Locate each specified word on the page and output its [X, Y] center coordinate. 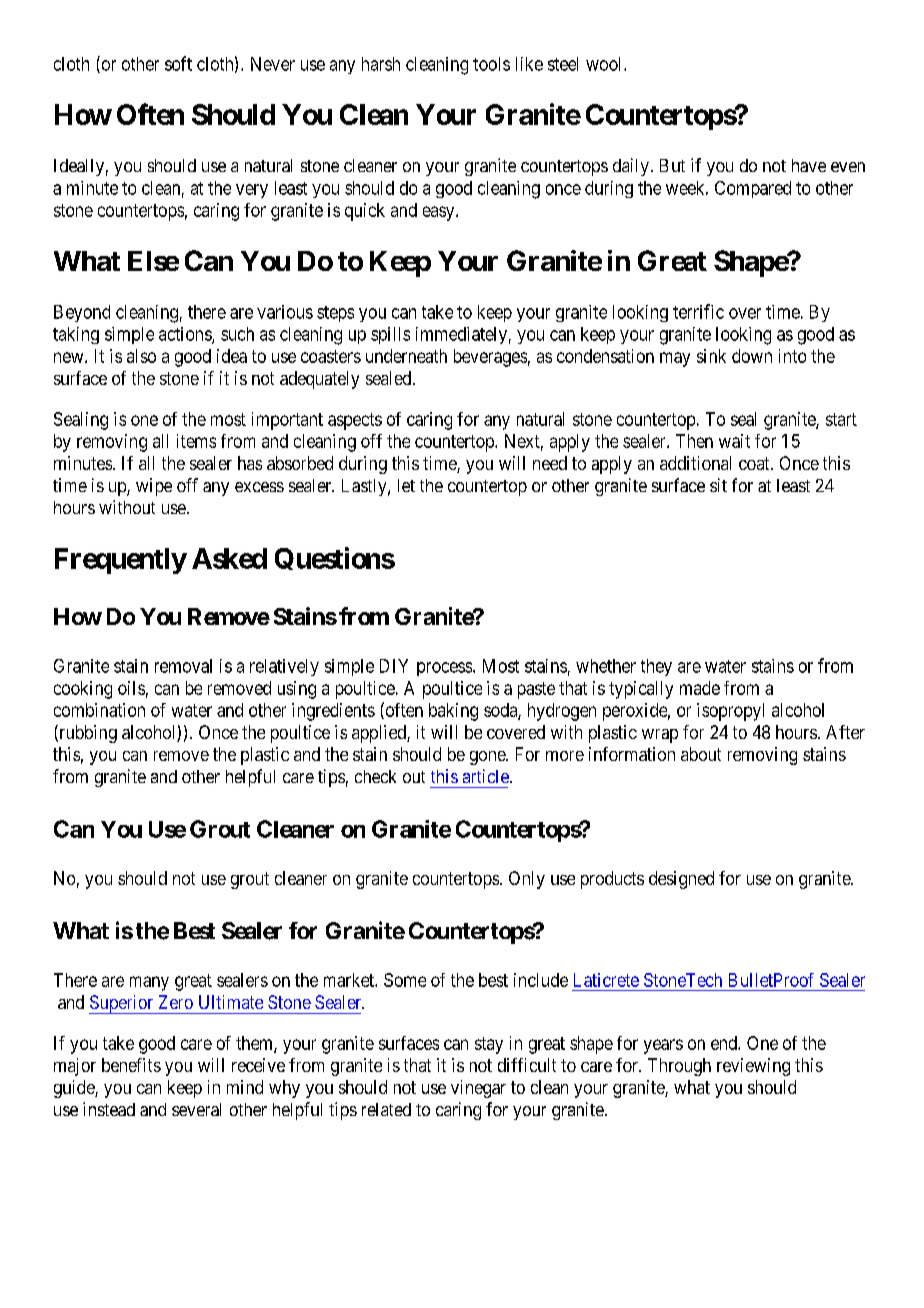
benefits [131, 1065]
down [752, 356]
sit [718, 485]
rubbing [87, 734]
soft [178, 63]
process [445, 669]
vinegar [478, 1089]
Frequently [121, 561]
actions [186, 335]
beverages [490, 358]
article [487, 776]
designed [681, 880]
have [809, 165]
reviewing [753, 1067]
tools [491, 64]
